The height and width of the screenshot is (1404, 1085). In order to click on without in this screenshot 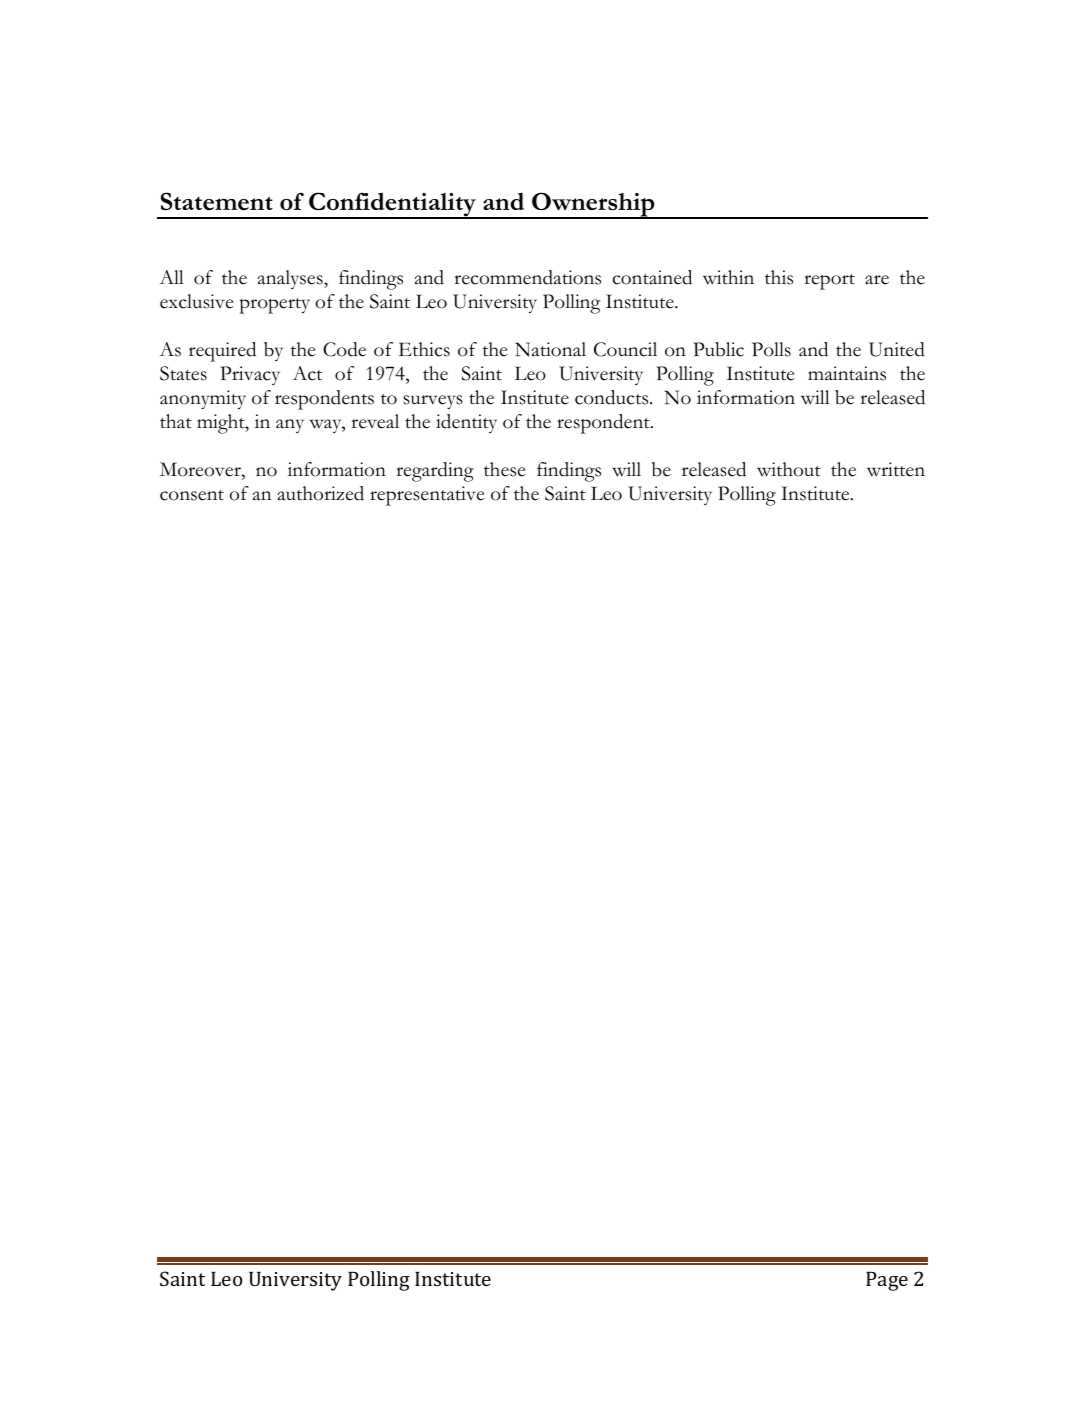, I will do `click(789, 469)`.
